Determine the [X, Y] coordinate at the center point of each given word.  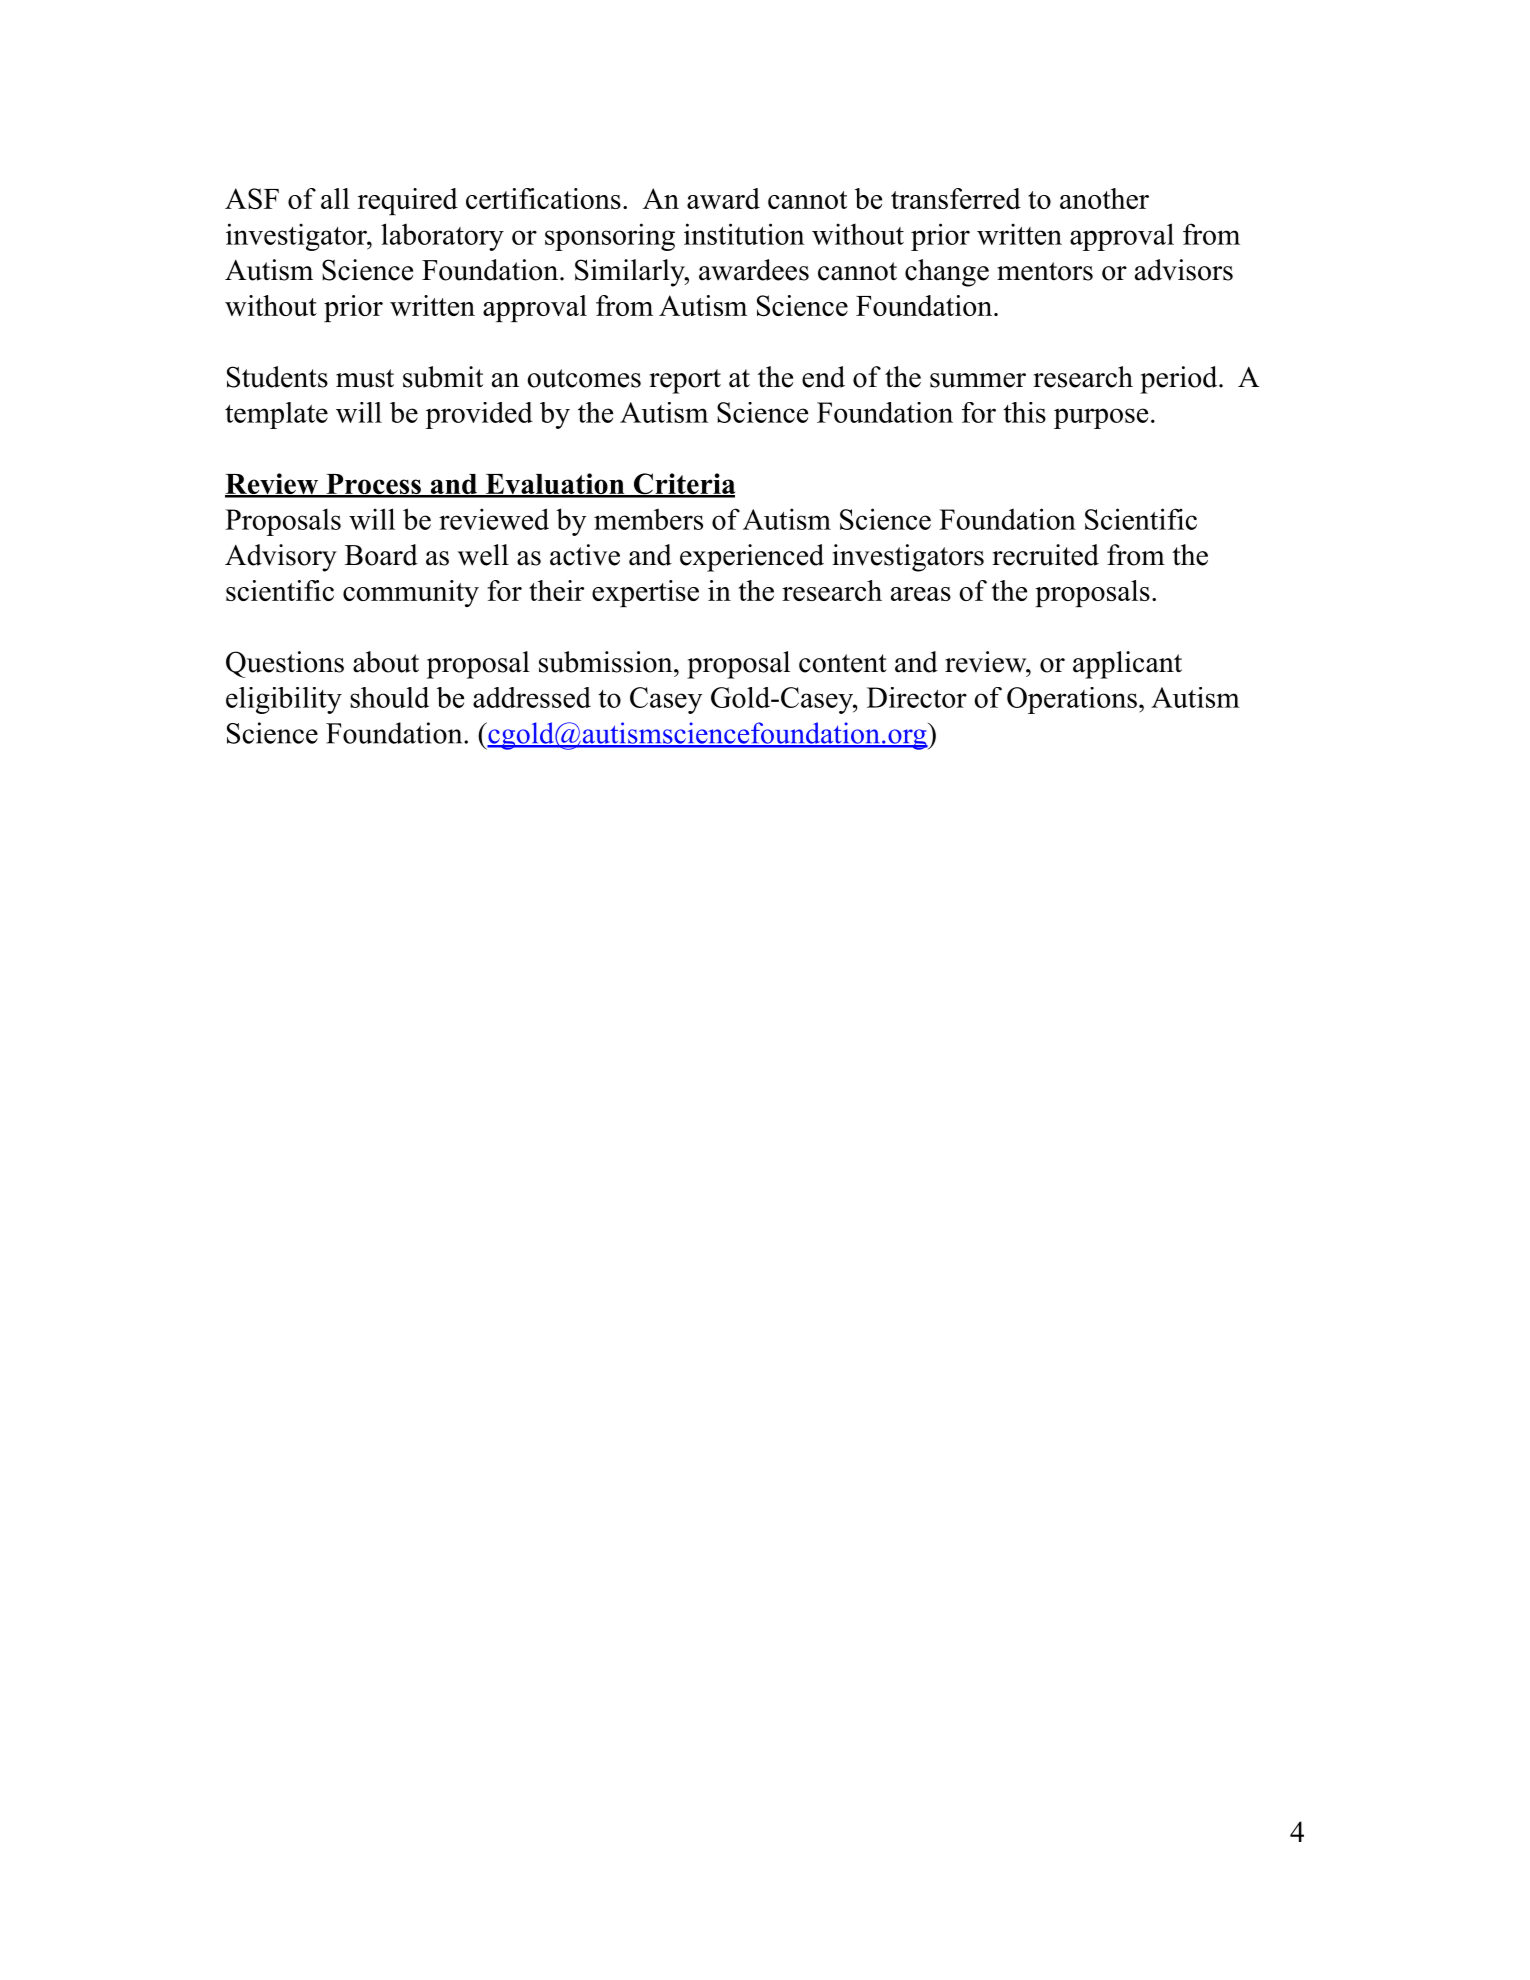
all [335, 198]
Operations [1072, 700]
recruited [1045, 555]
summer [978, 380]
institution [744, 234]
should [389, 697]
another [1104, 198]
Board [381, 555]
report [685, 381]
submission [607, 662]
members [648, 519]
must [365, 378]
